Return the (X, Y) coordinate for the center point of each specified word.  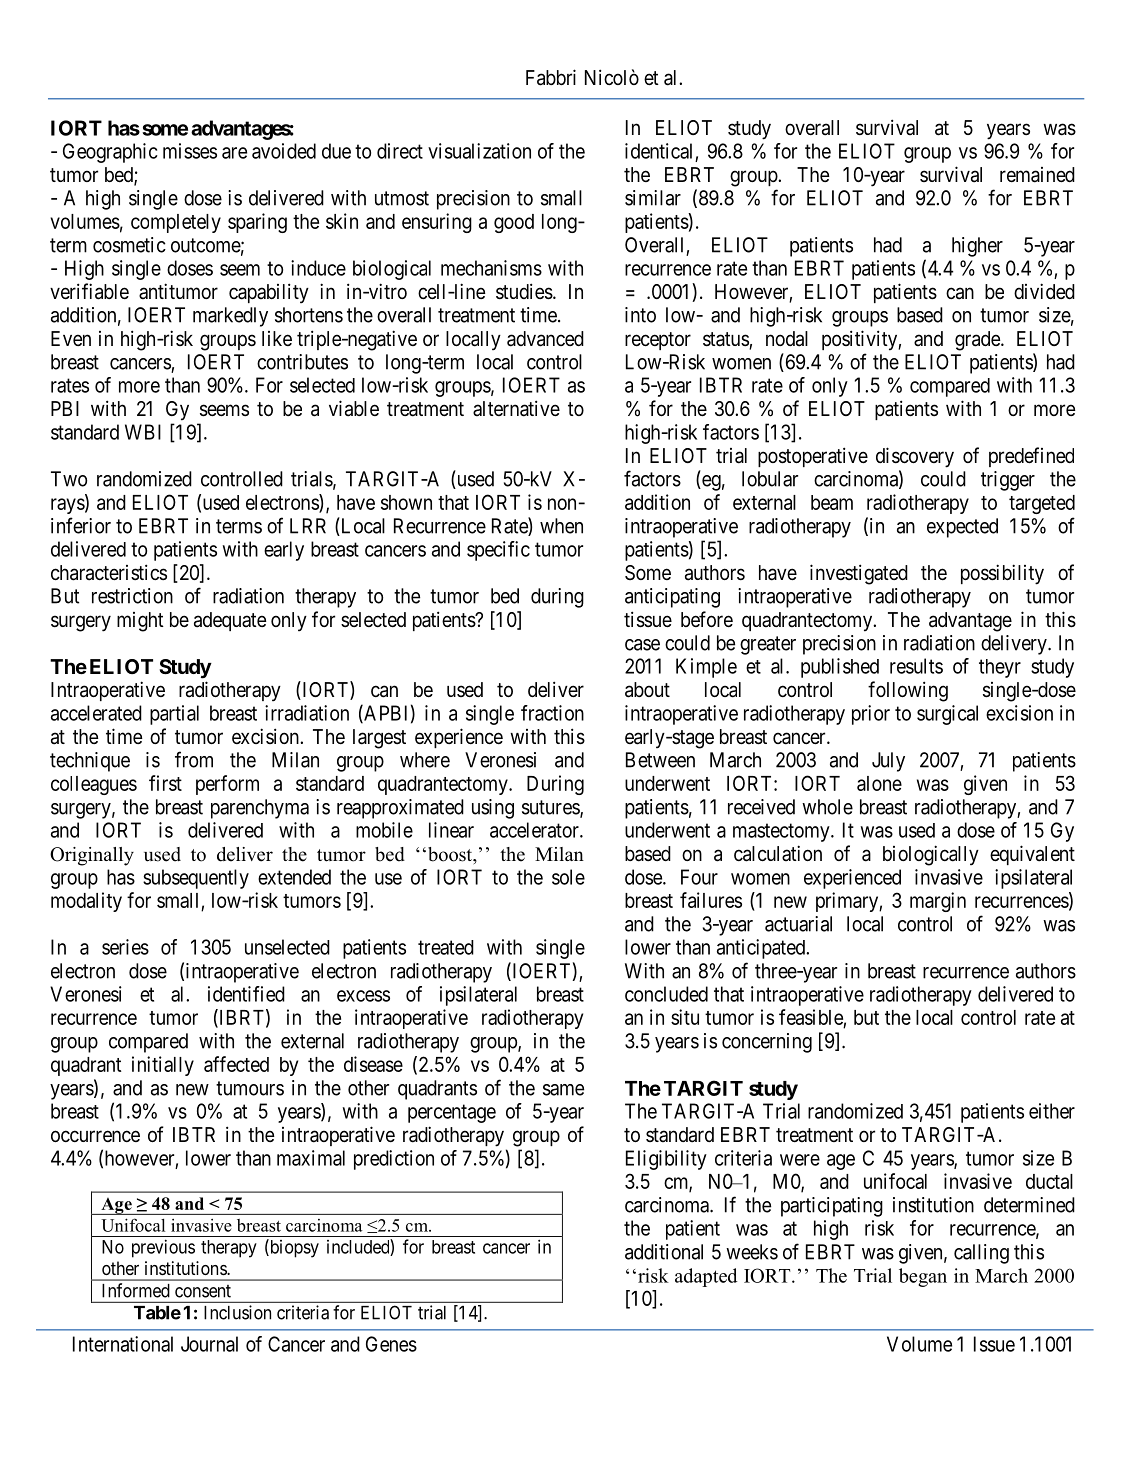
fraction (552, 713)
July (888, 762)
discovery (915, 457)
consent (203, 1291)
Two (69, 479)
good (514, 223)
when (561, 526)
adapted (706, 1277)
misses (190, 151)
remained (1037, 175)
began (923, 1277)
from (194, 759)
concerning (767, 1043)
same (563, 1090)
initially (163, 1066)
